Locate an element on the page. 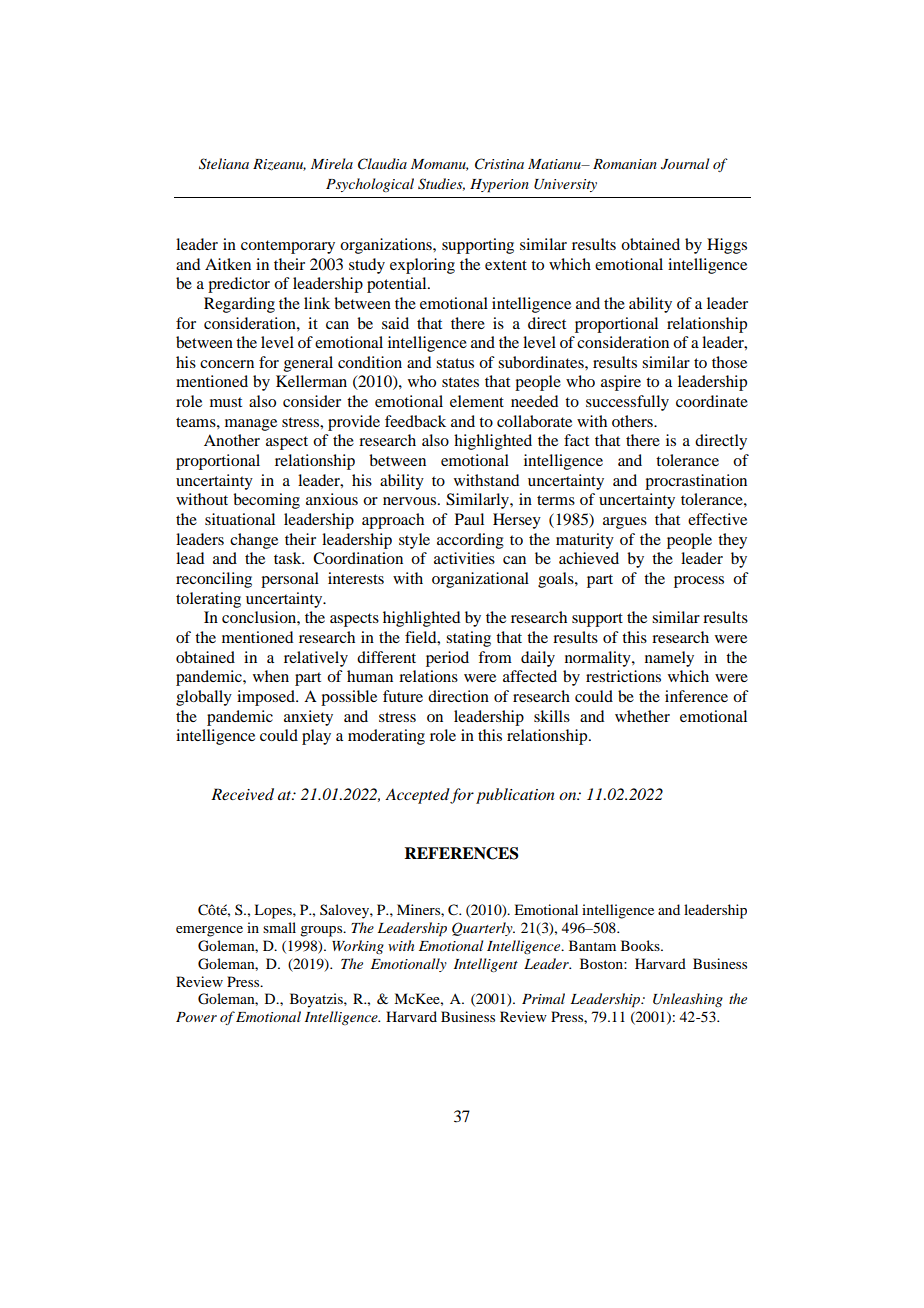 The width and height of the image is (924, 1308). Intelligent is located at coordinates (486, 965).
